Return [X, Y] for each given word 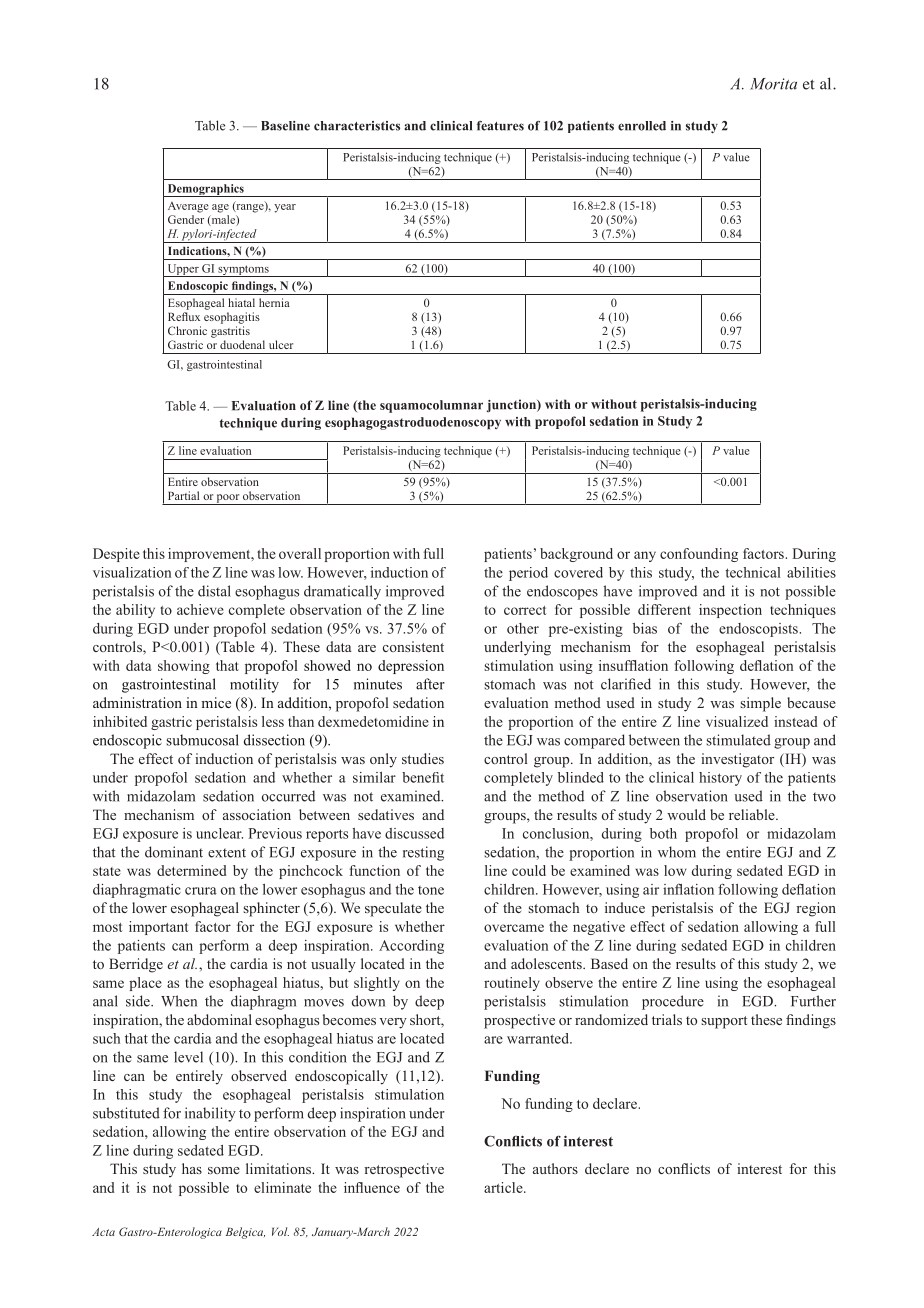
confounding [699, 555]
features [500, 126]
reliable [753, 814]
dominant [174, 852]
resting [423, 853]
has [192, 1168]
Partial [183, 495]
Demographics [205, 190]
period [528, 574]
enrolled [642, 126]
